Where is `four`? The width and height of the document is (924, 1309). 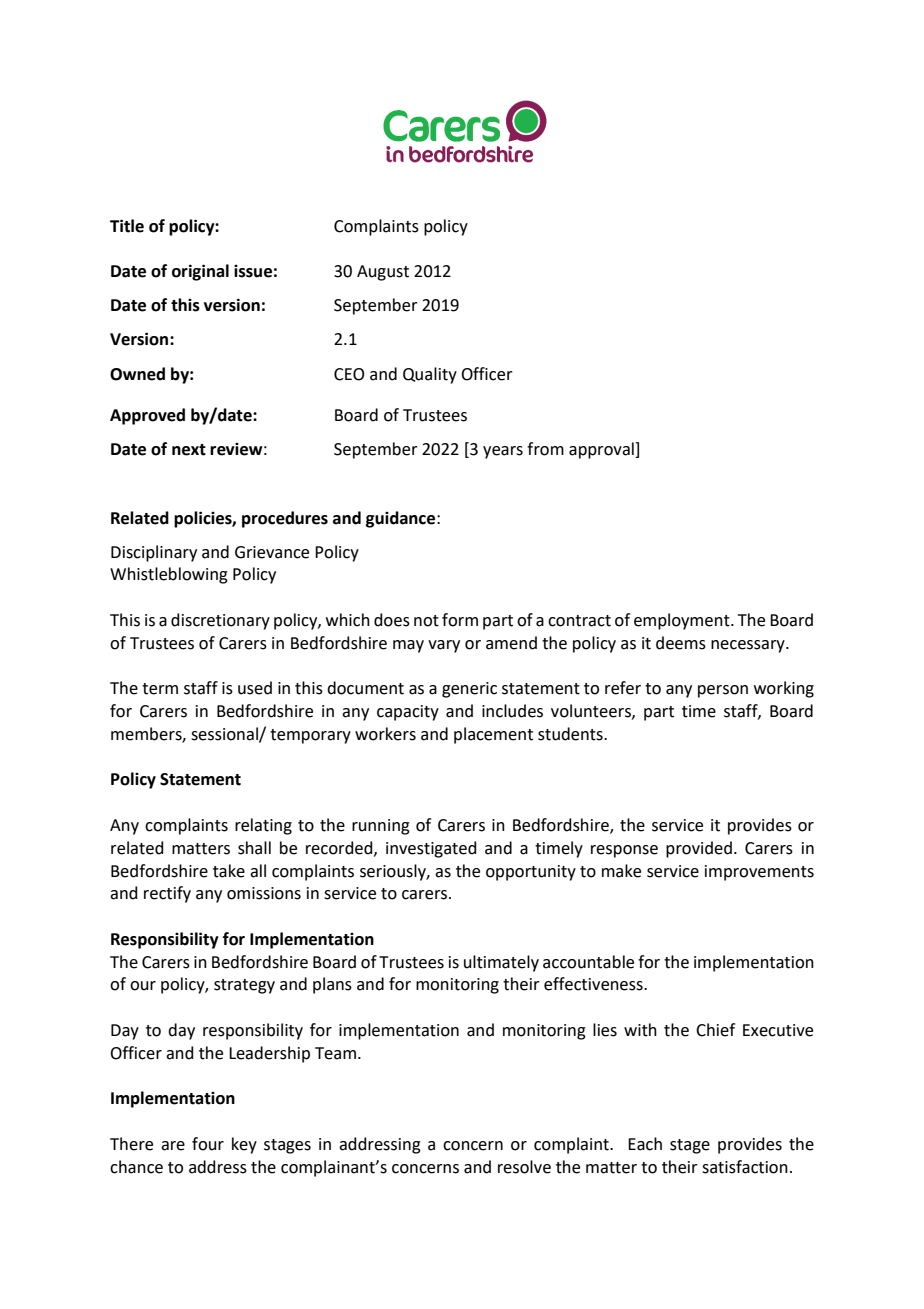 four is located at coordinates (208, 1144).
